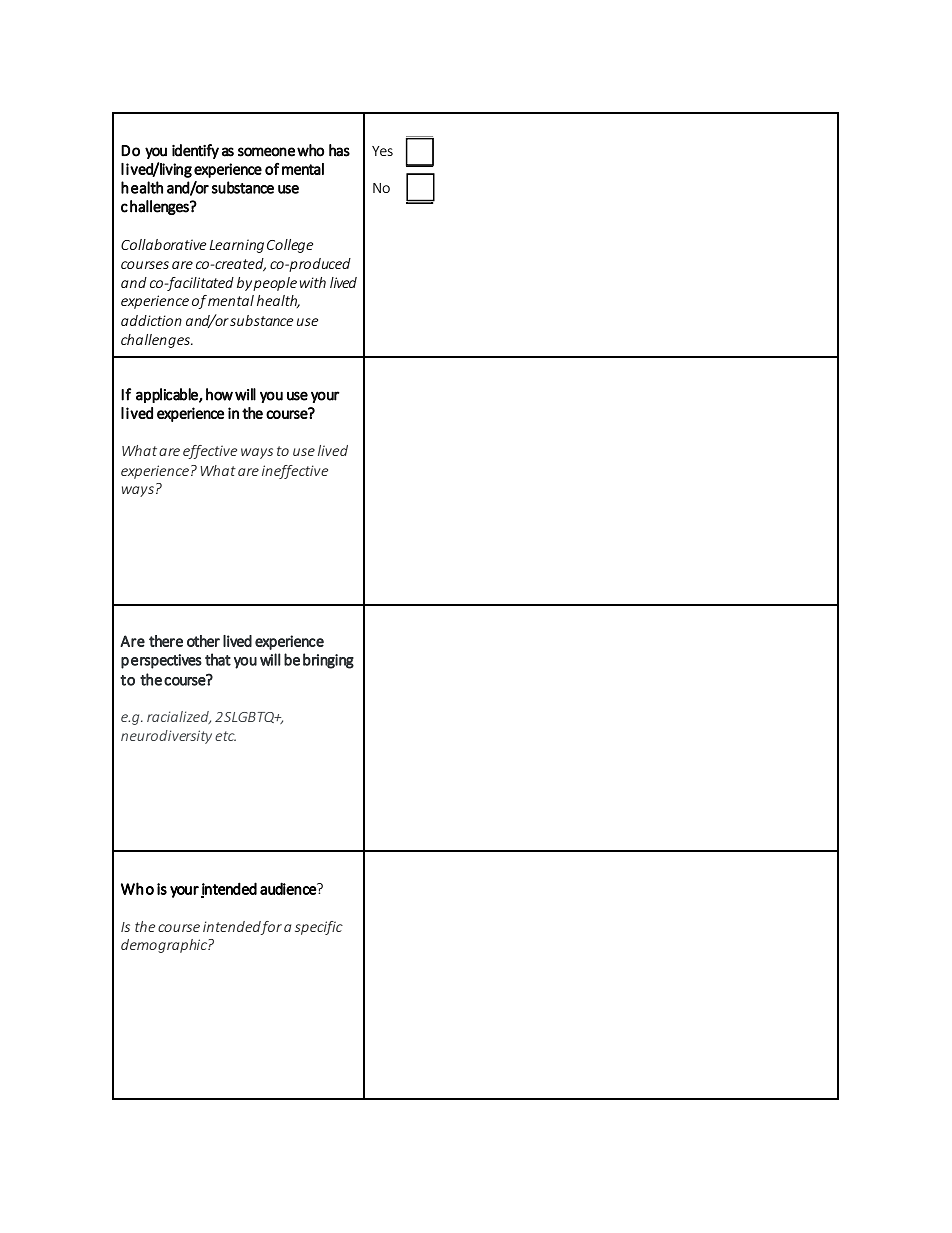 This screenshot has width=952, height=1233. I want to click on audience, so click(289, 888).
